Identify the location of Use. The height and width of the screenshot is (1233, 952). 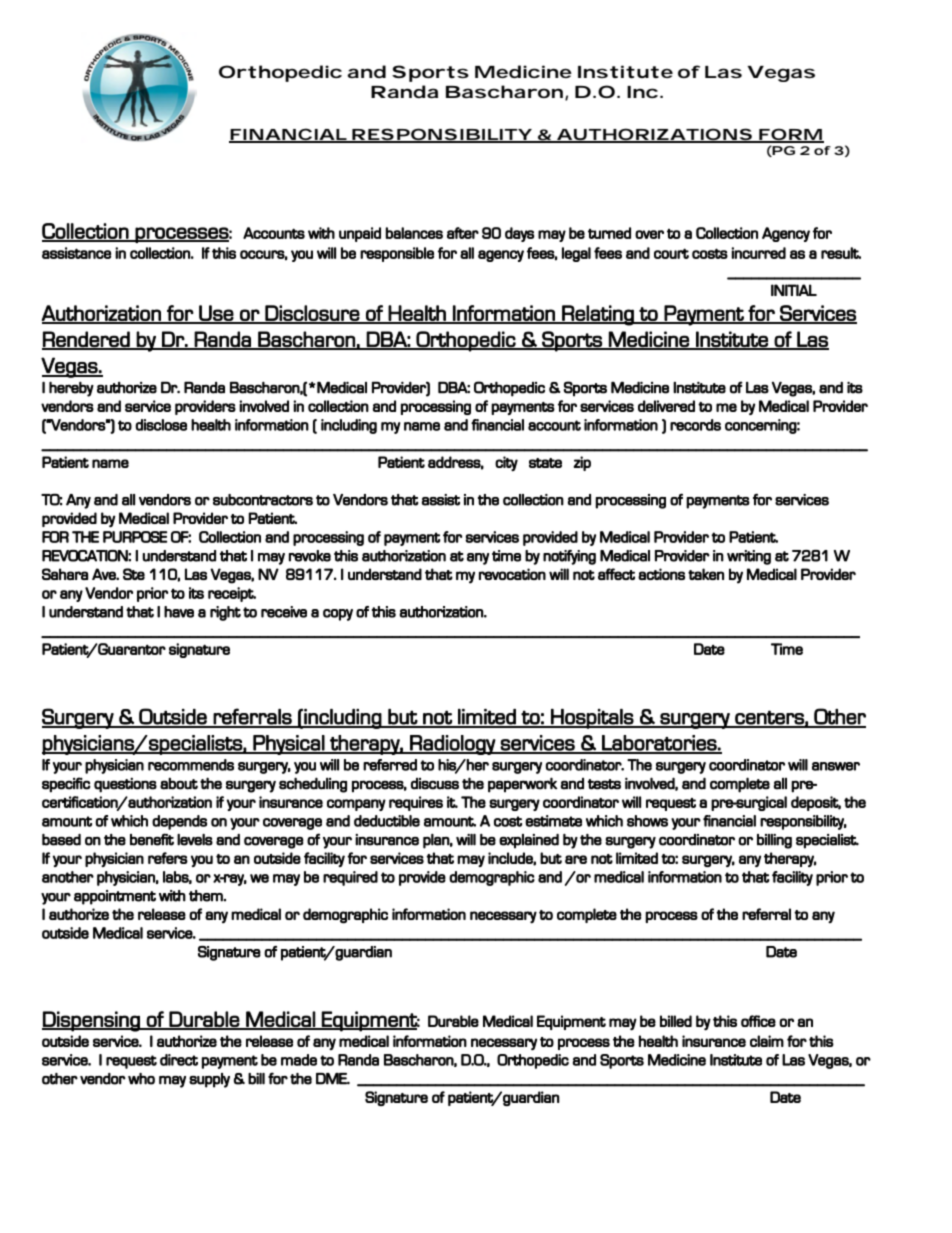
(216, 314).
